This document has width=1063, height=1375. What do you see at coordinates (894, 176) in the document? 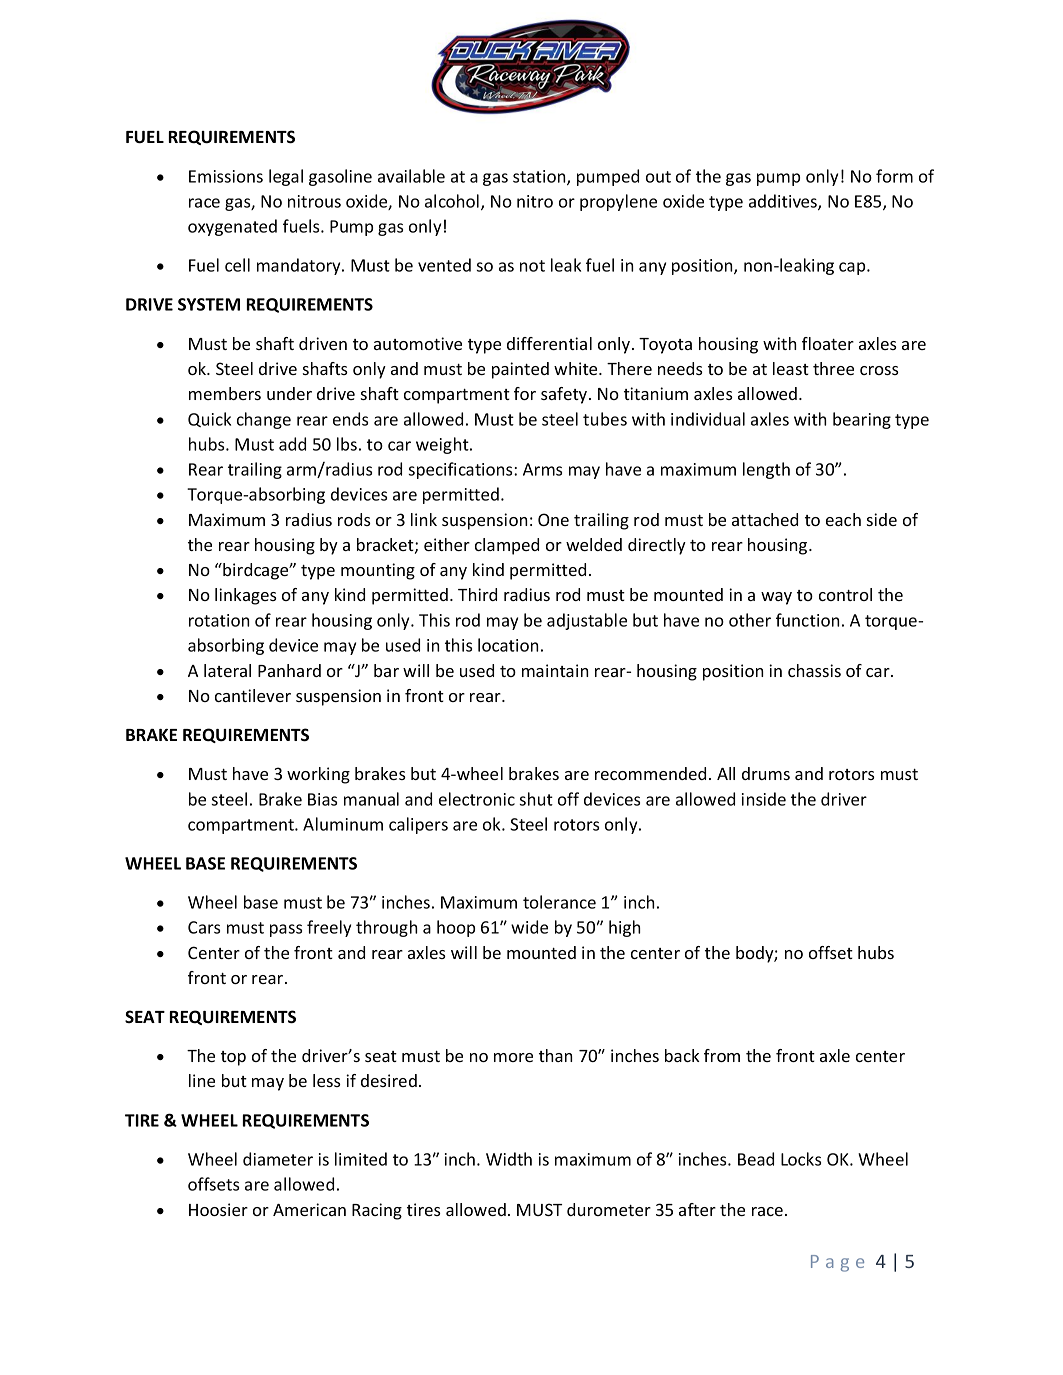
I see `form` at bounding box center [894, 176].
